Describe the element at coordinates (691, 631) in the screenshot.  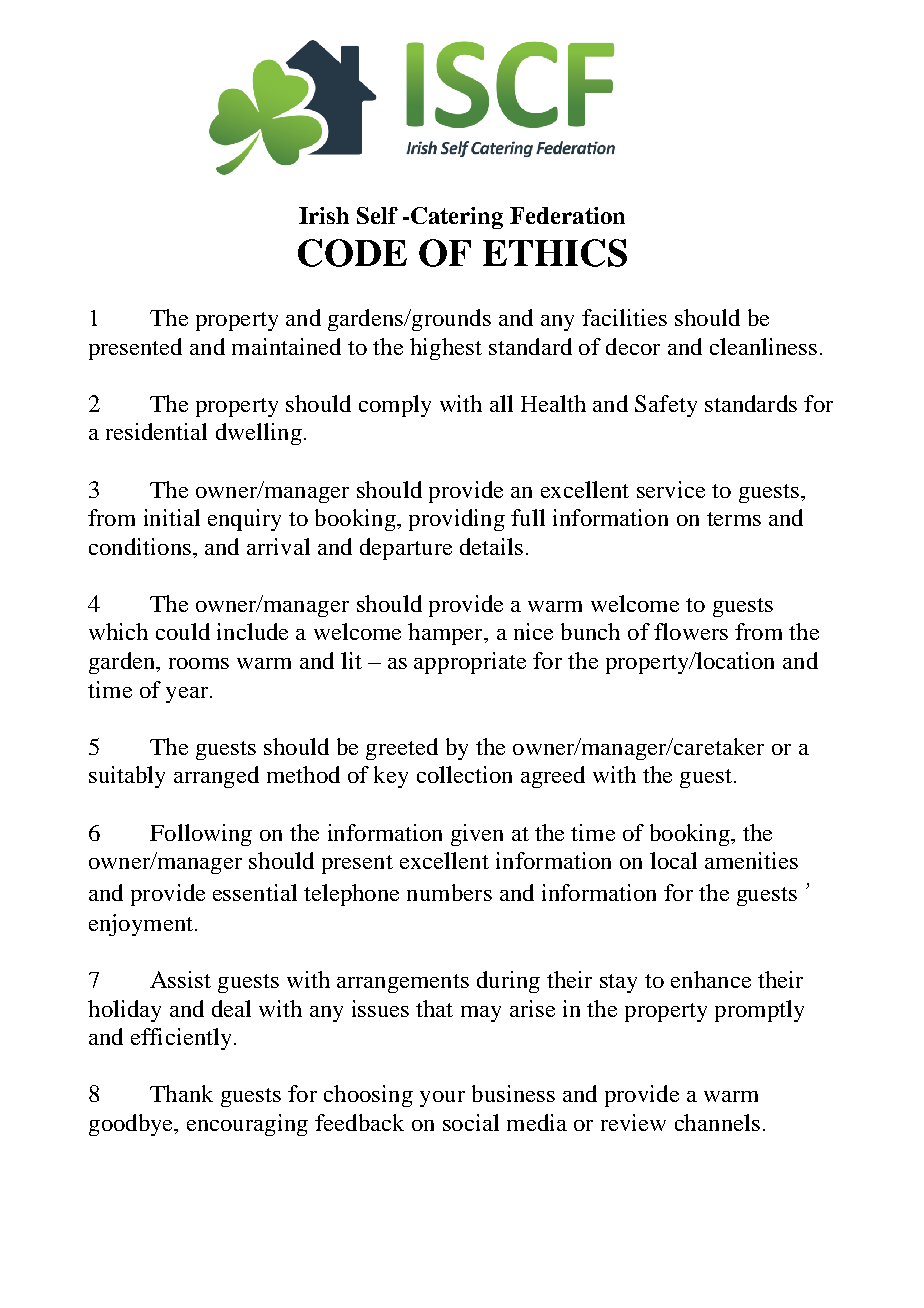
I see `flowers` at that location.
